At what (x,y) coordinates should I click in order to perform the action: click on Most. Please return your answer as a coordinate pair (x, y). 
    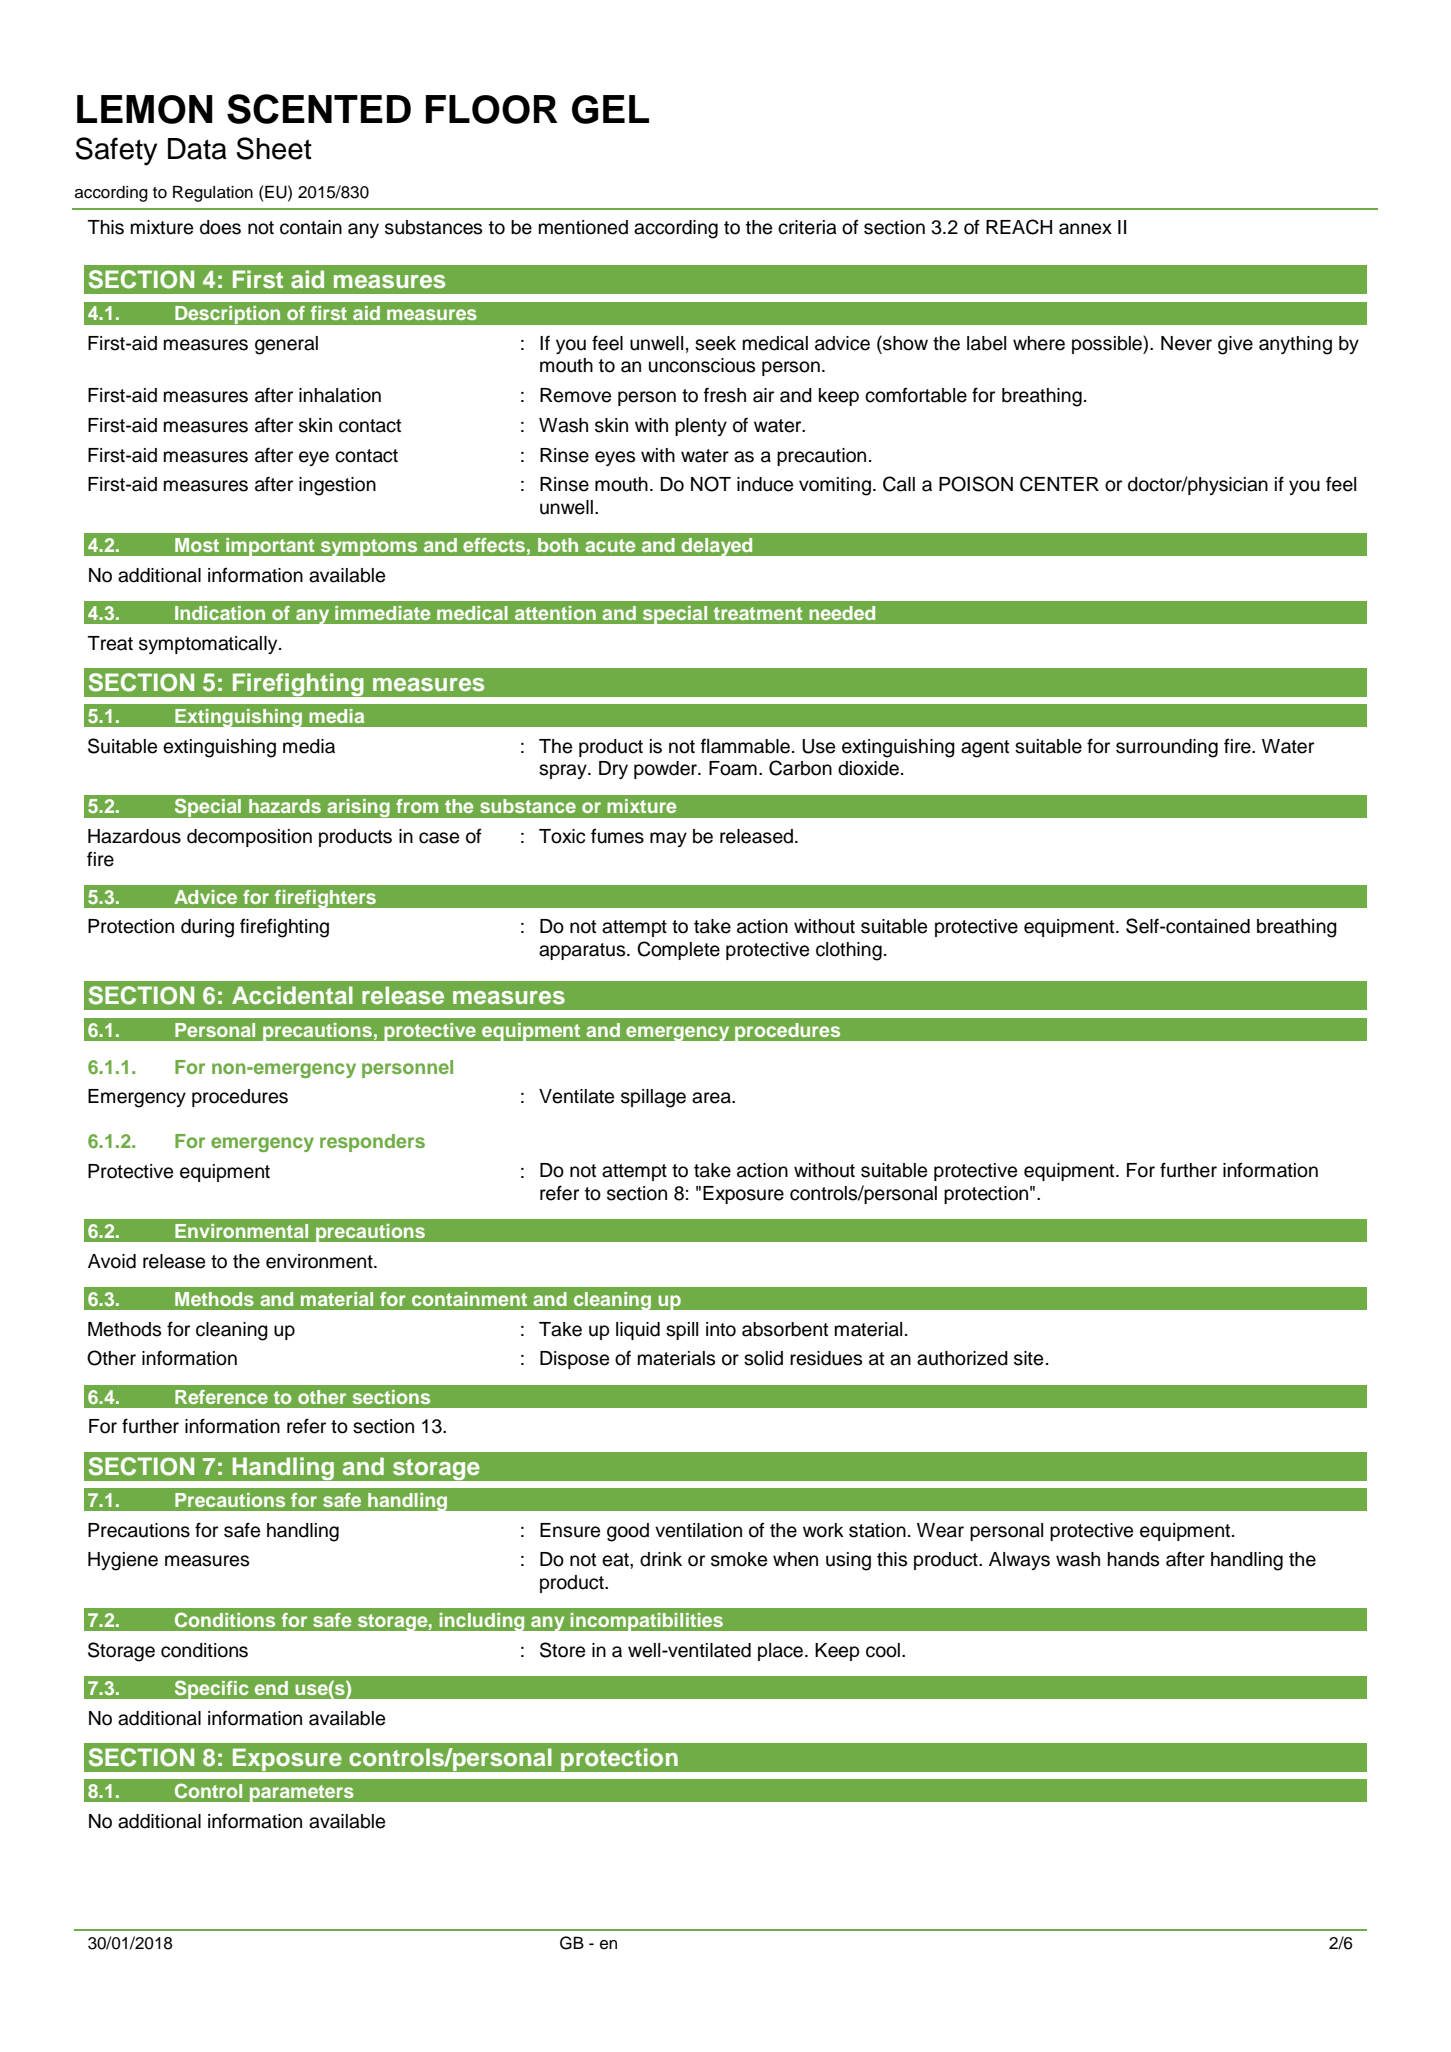
    Looking at the image, I should click on (197, 545).
